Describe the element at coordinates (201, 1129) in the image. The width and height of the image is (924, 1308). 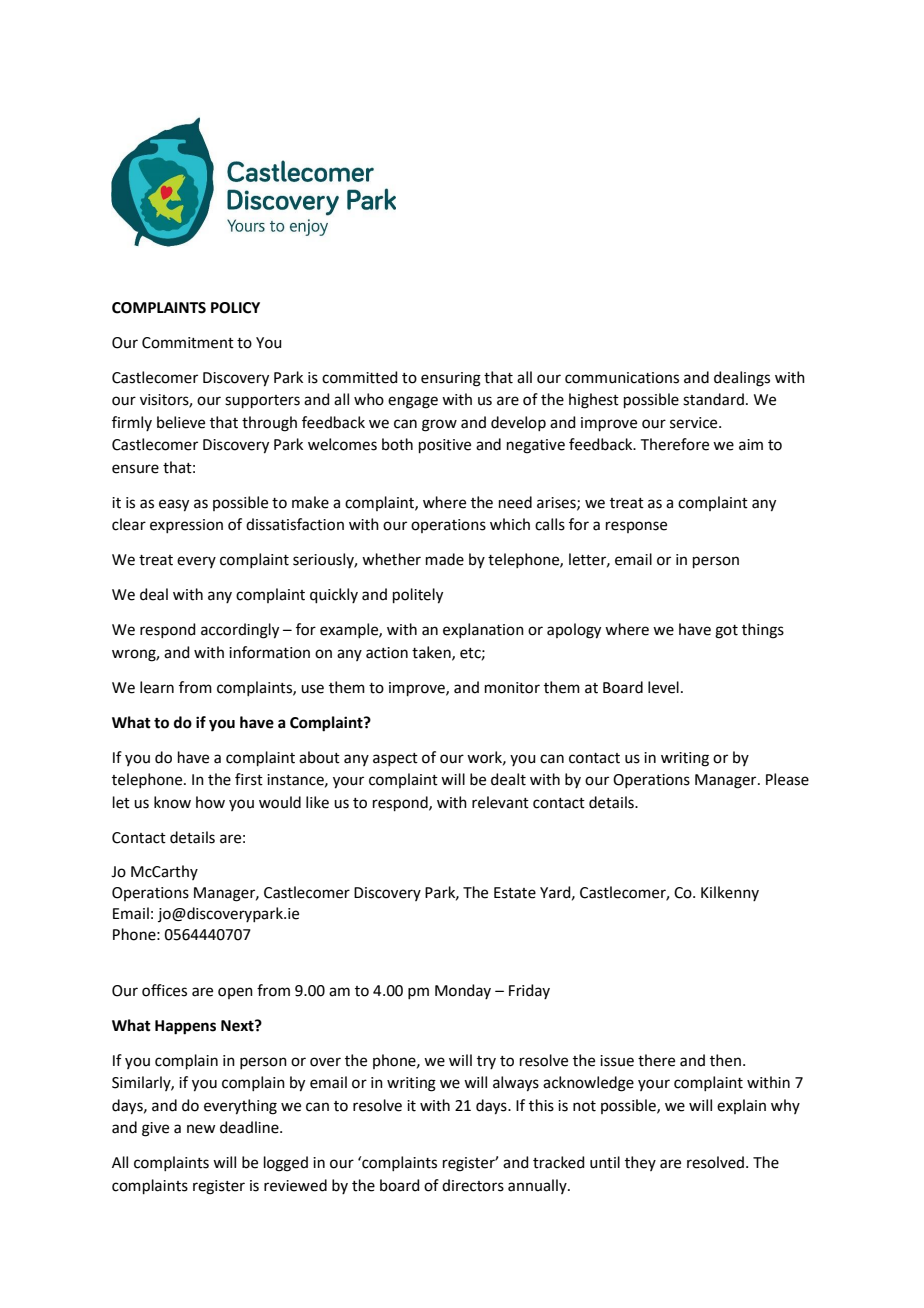
I see `new` at that location.
